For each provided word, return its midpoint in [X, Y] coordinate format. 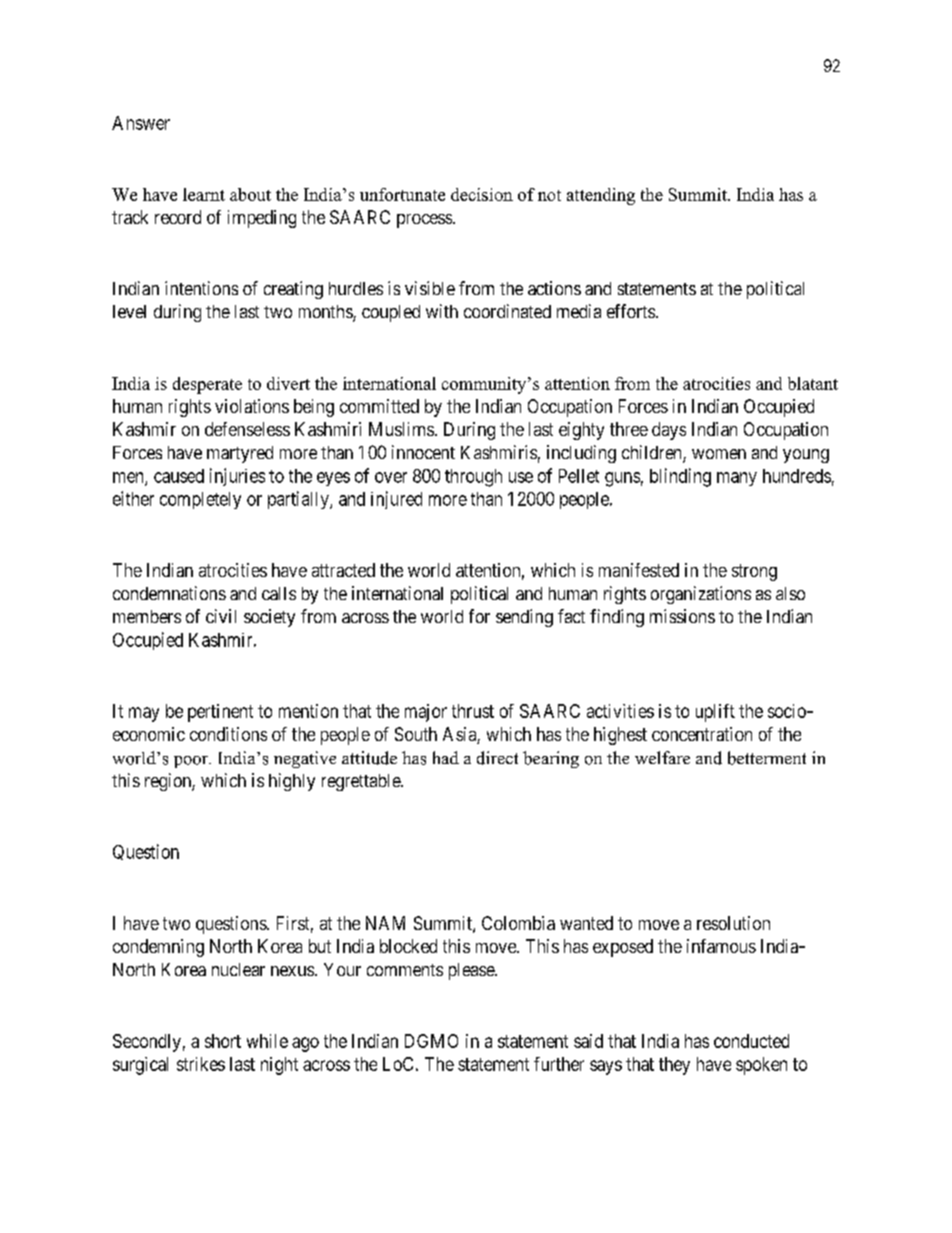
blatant [813, 383]
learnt [204, 194]
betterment [767, 758]
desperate [207, 385]
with [442, 311]
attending [601, 196]
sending [524, 618]
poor [192, 762]
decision [482, 194]
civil [221, 616]
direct [497, 758]
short [223, 1041]
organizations [701, 595]
